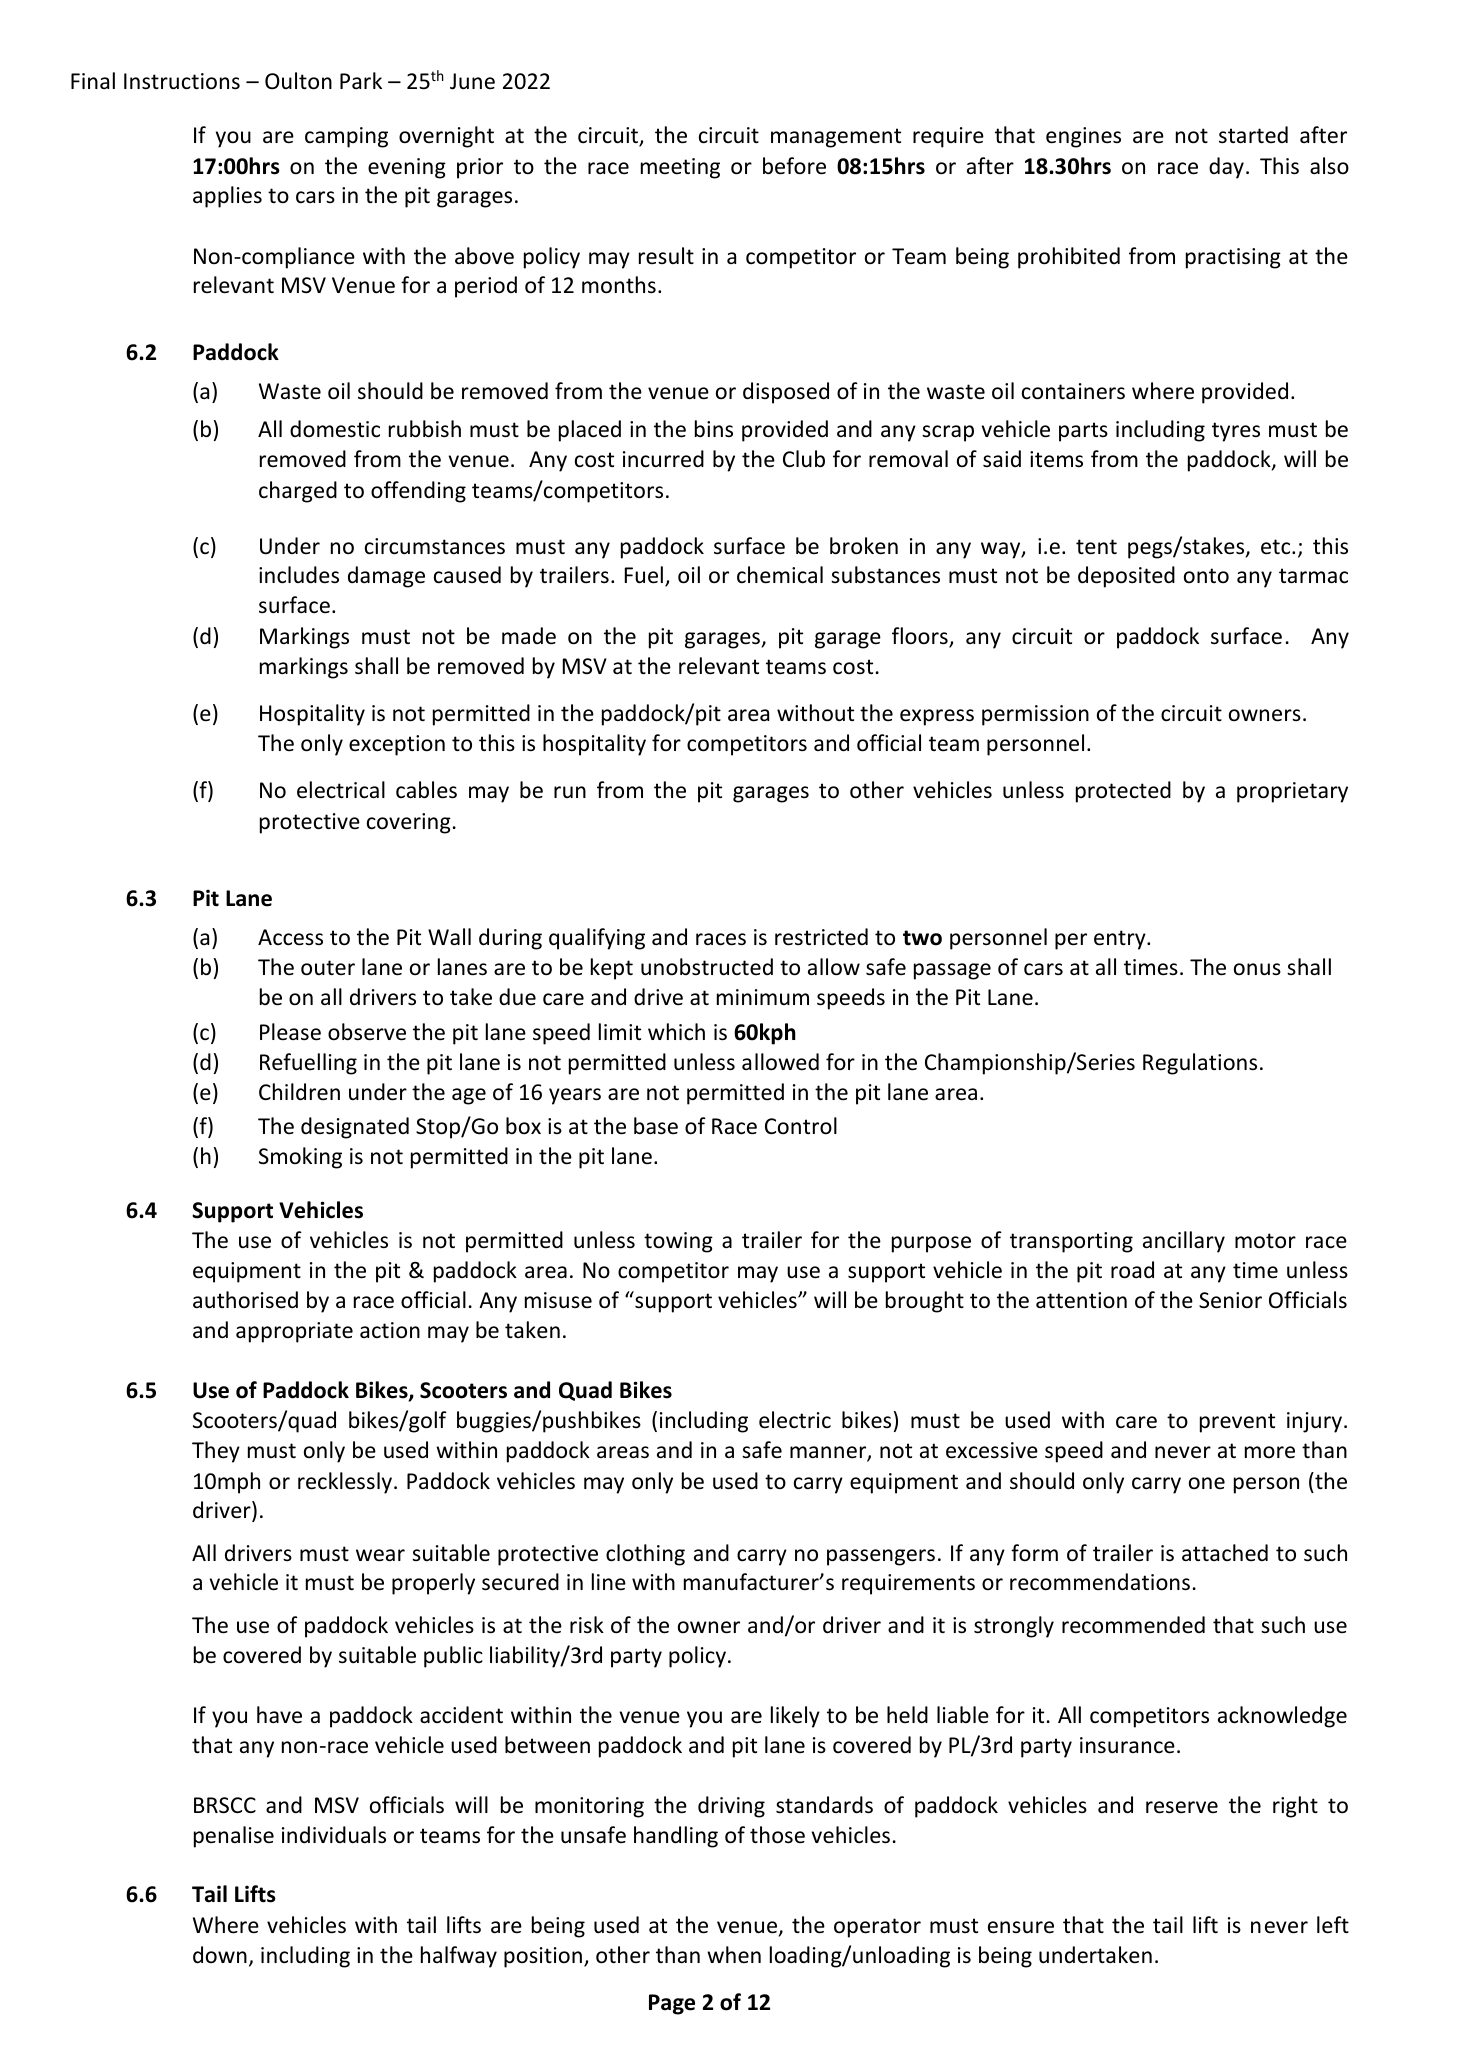 Image resolution: width=1463 pixels, height=2070 pixels. What do you see at coordinates (290, 1032) in the document?
I see `Please` at bounding box center [290, 1032].
